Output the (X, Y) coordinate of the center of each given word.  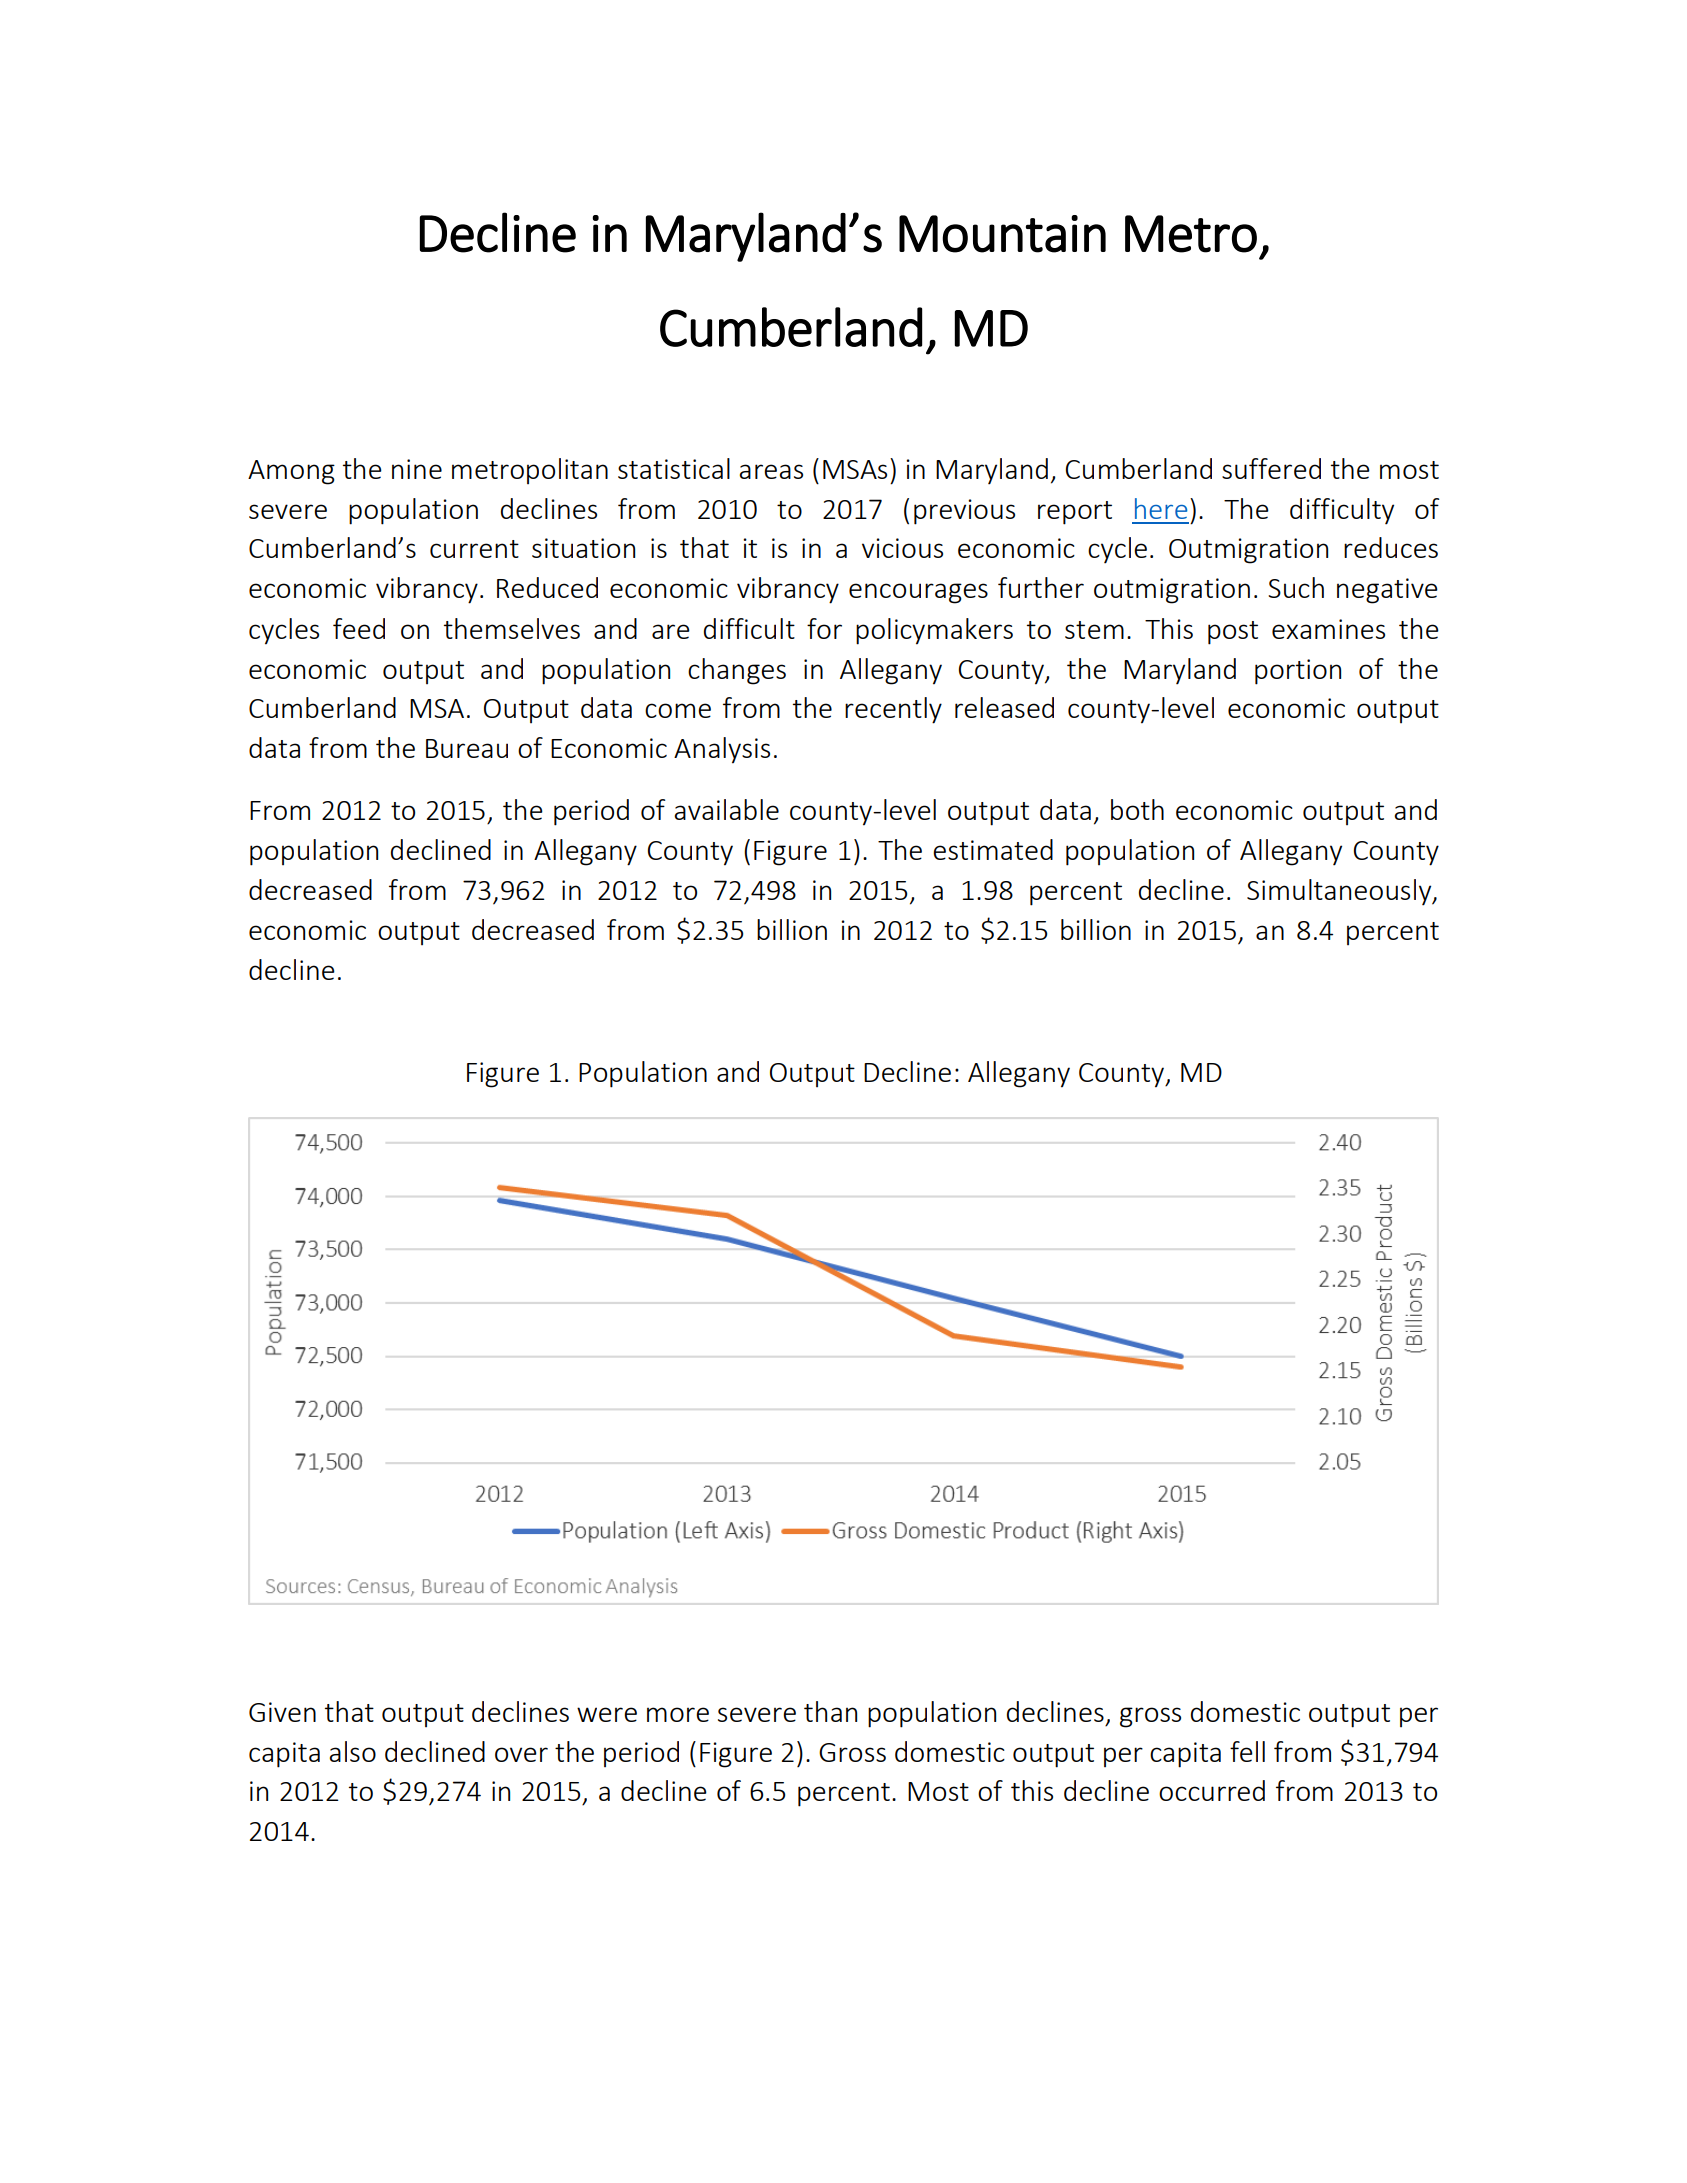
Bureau (467, 748)
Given (282, 1712)
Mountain (1002, 234)
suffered (1271, 468)
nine (417, 469)
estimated (993, 849)
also (352, 1751)
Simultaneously (1340, 892)
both (1137, 809)
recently (893, 710)
